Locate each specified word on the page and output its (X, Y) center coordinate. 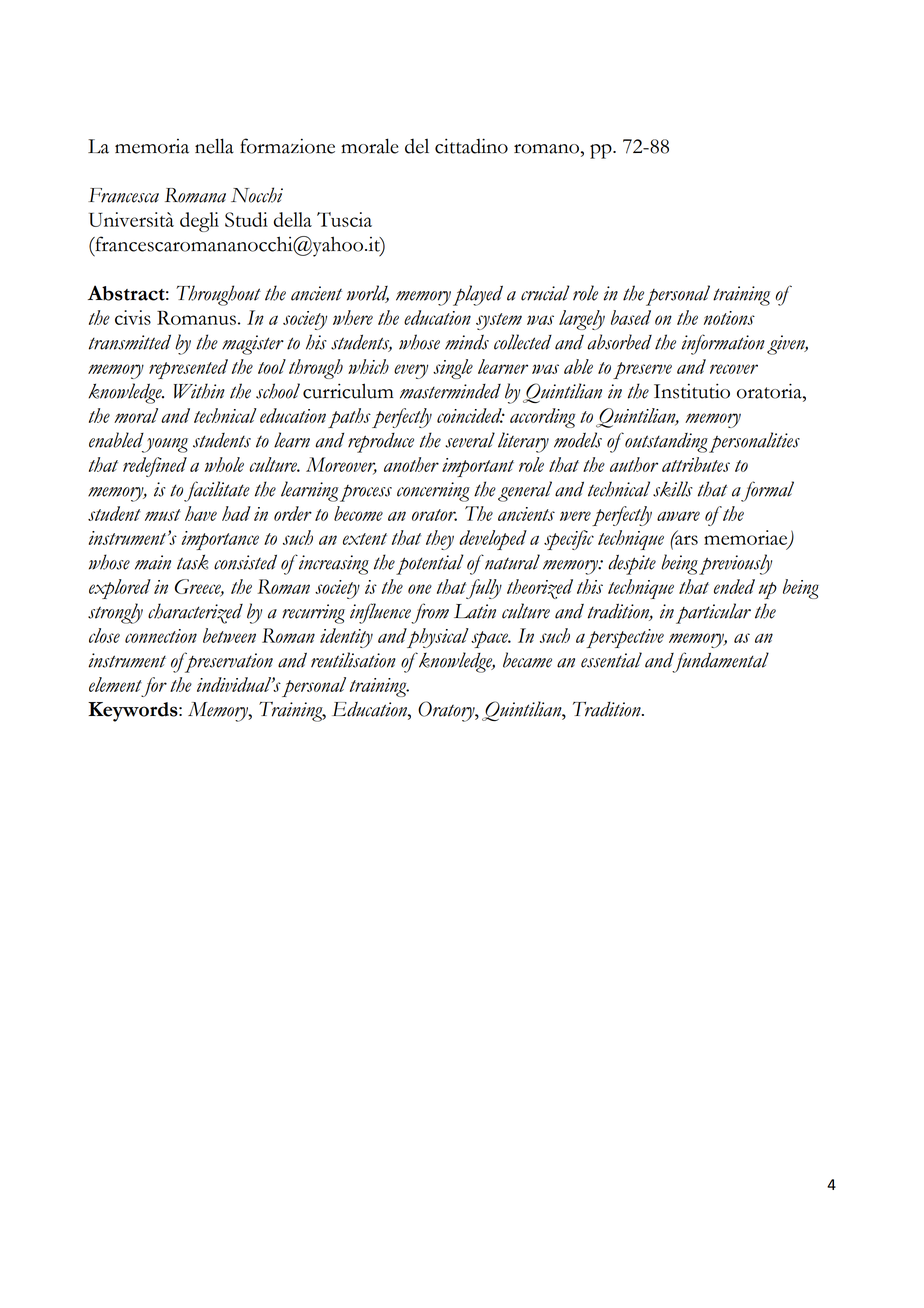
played (478, 295)
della (293, 219)
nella (214, 146)
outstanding (665, 443)
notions (729, 318)
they (440, 540)
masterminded (450, 391)
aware (678, 516)
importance (220, 540)
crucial (545, 293)
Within (199, 391)
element (115, 684)
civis (133, 317)
